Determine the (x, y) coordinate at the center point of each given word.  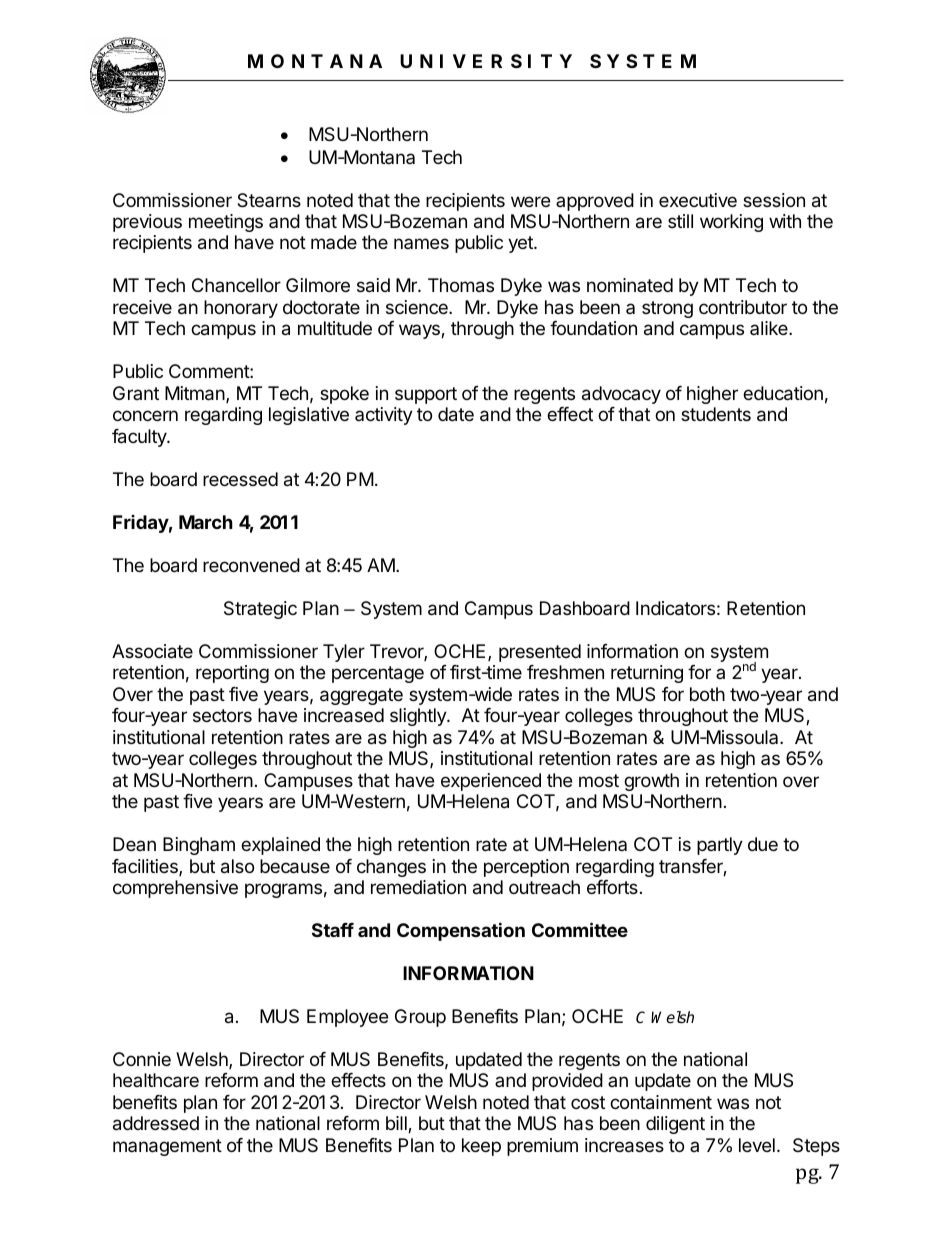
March (206, 522)
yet (521, 244)
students (716, 414)
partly (720, 846)
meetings (226, 223)
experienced (491, 782)
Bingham (199, 846)
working (731, 223)
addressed (156, 1123)
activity (384, 416)
